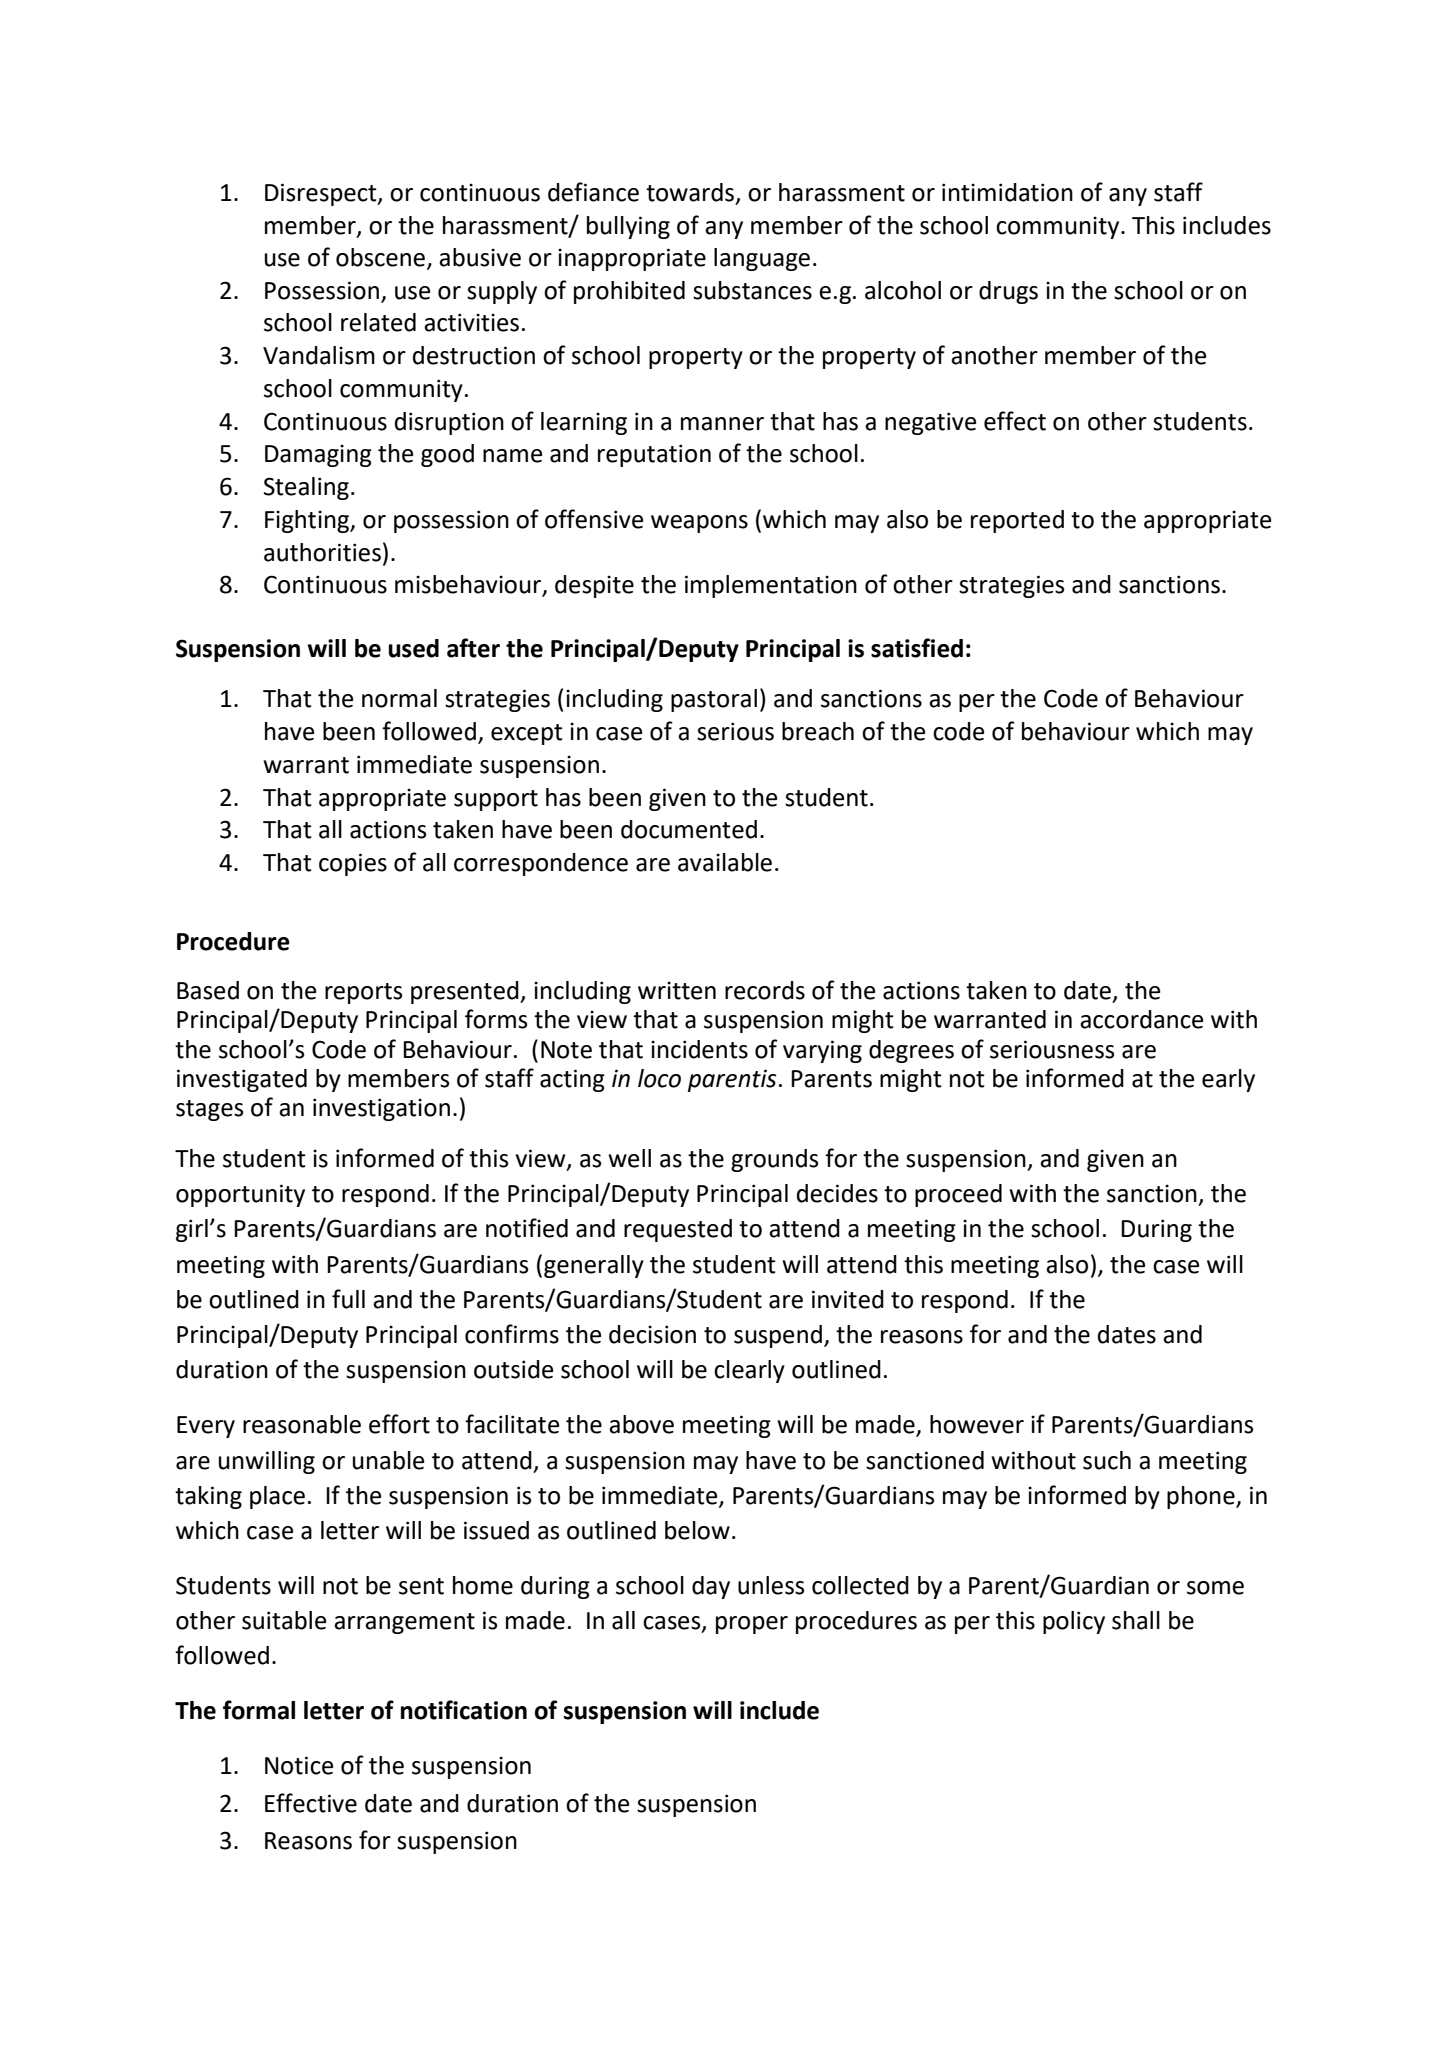  What do you see at coordinates (364, 993) in the screenshot?
I see `reports` at bounding box center [364, 993].
